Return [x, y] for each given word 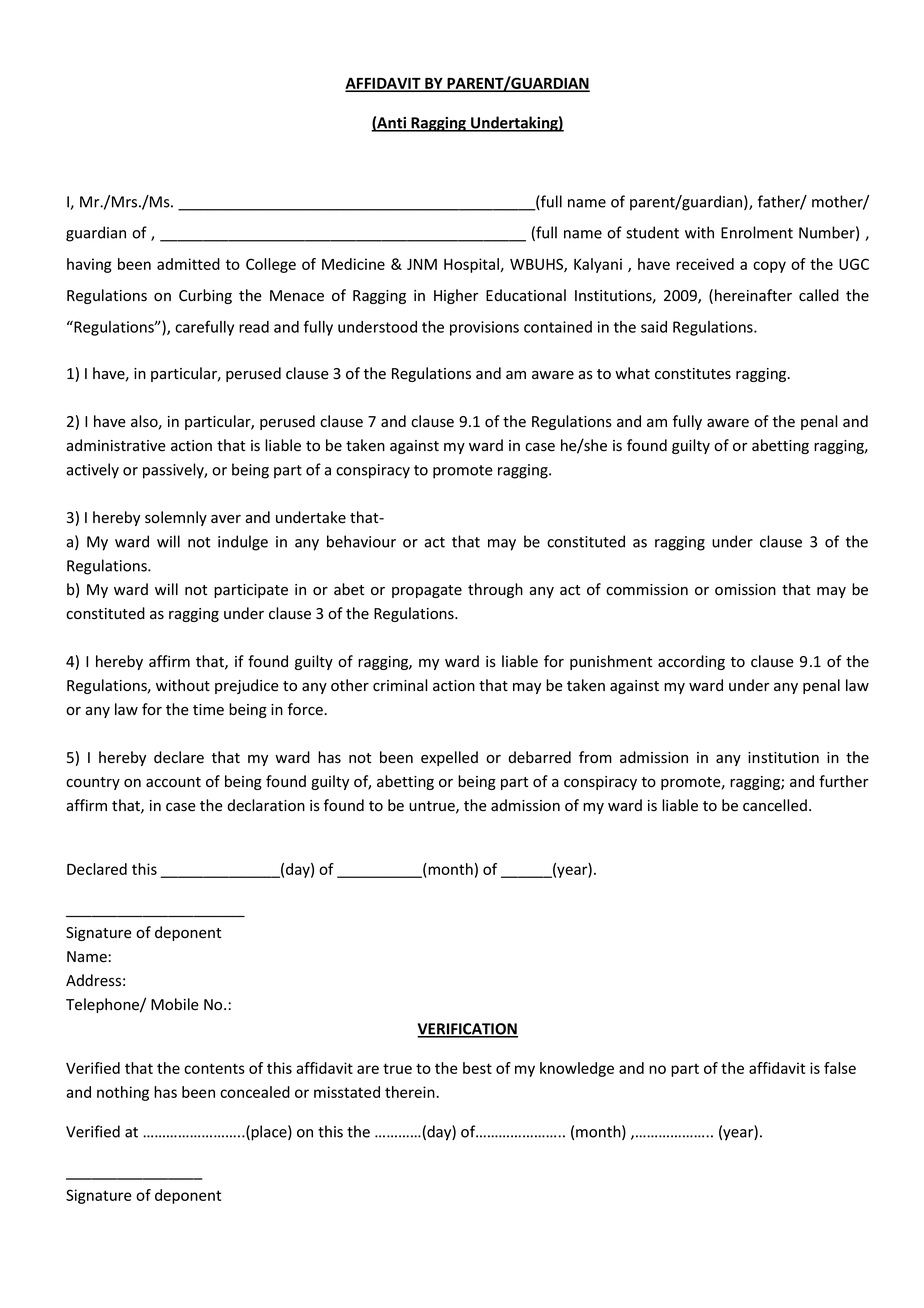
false [840, 1068]
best [477, 1068]
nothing [123, 1093]
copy [769, 267]
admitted [188, 264]
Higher [456, 296]
